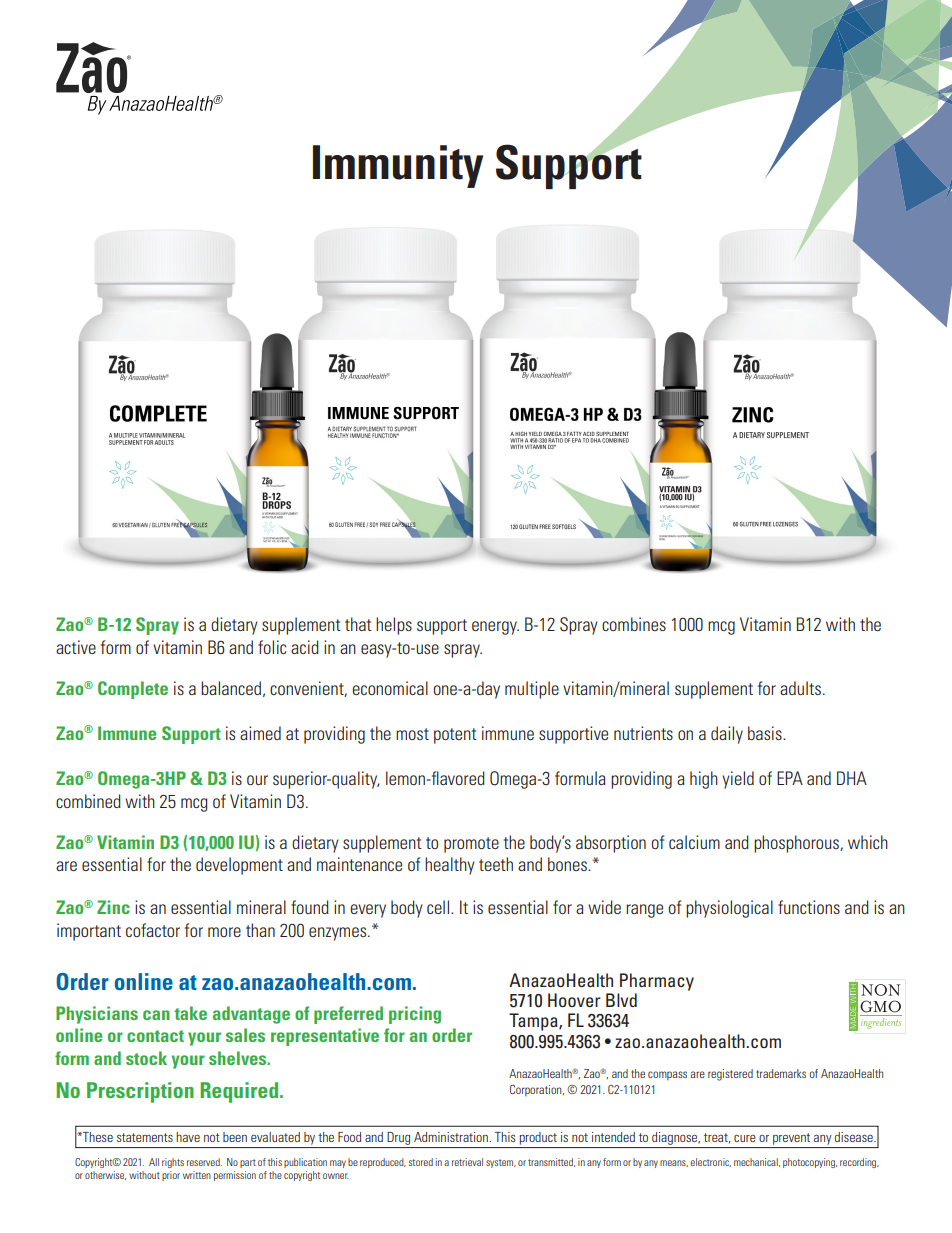 Image resolution: width=952 pixels, height=1233 pixels. I want to click on Complete, so click(133, 690).
